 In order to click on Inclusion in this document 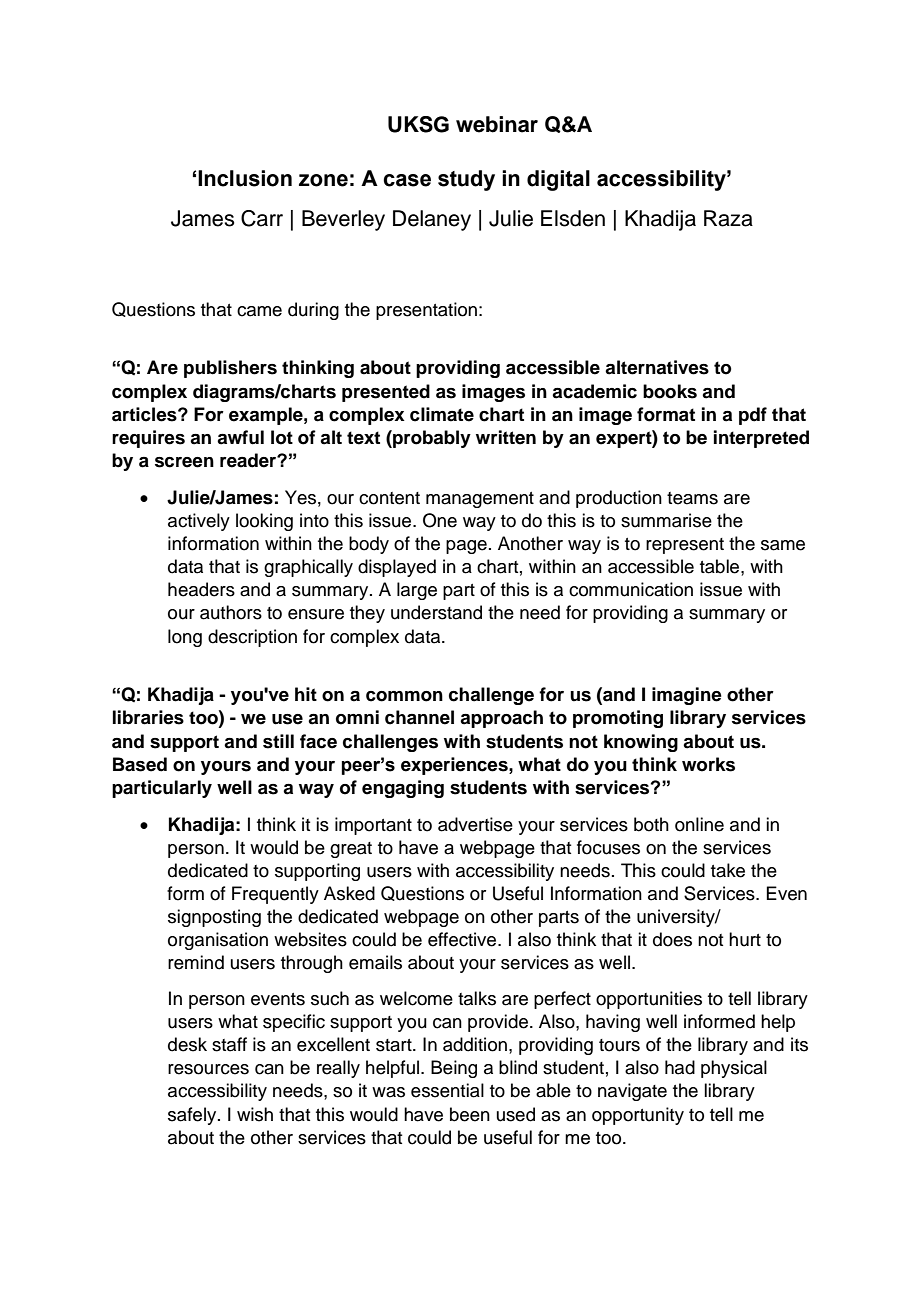, I will do `click(245, 178)`.
